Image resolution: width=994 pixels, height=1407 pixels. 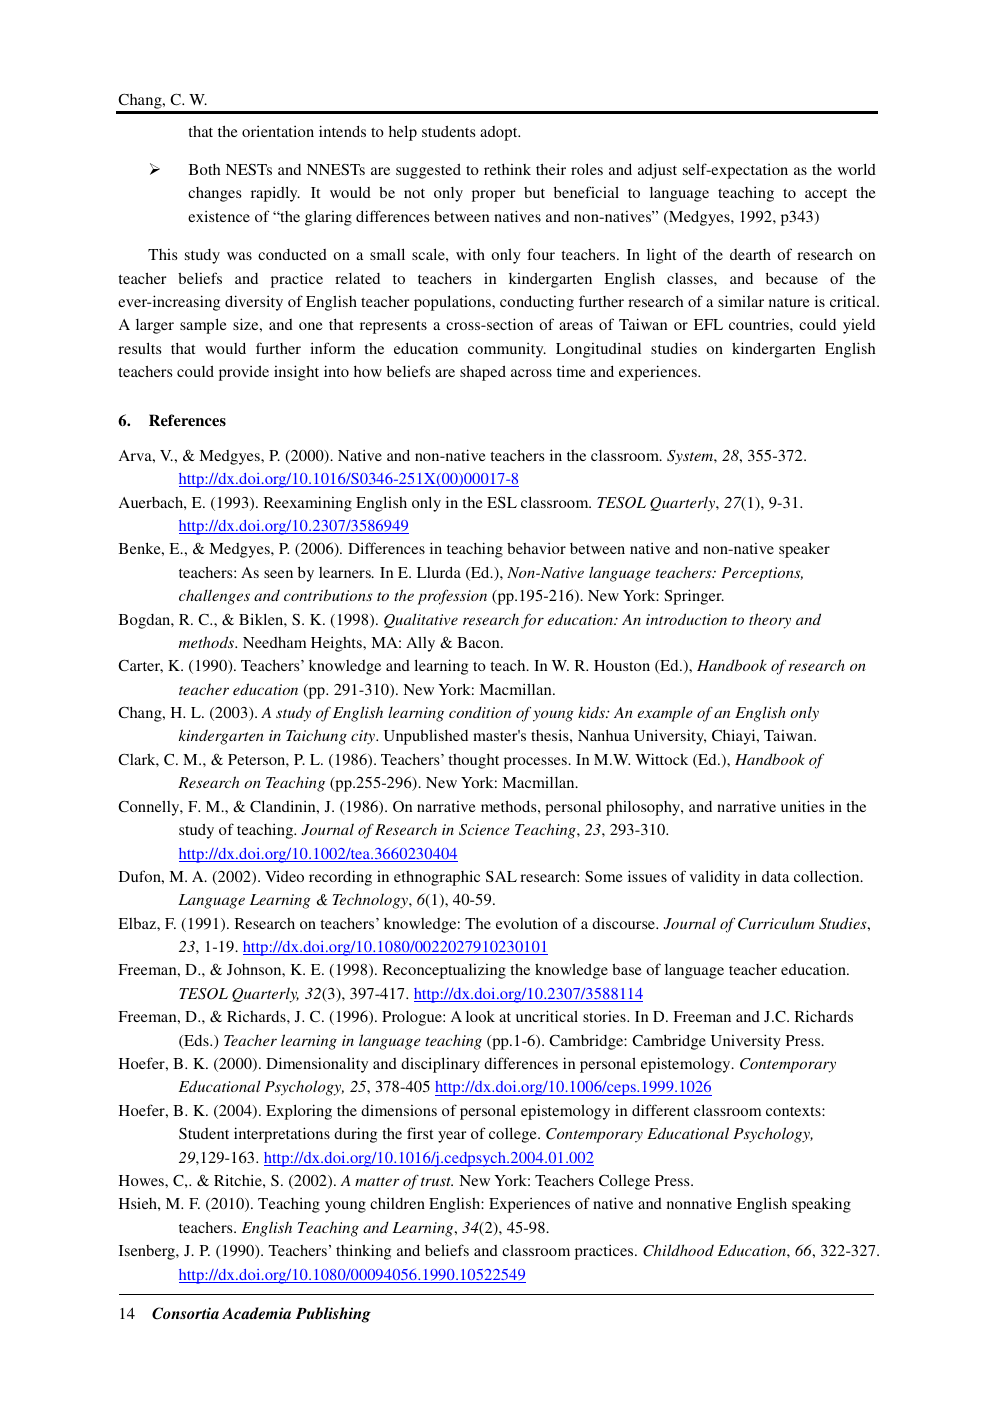 I want to click on seen, so click(x=278, y=574).
